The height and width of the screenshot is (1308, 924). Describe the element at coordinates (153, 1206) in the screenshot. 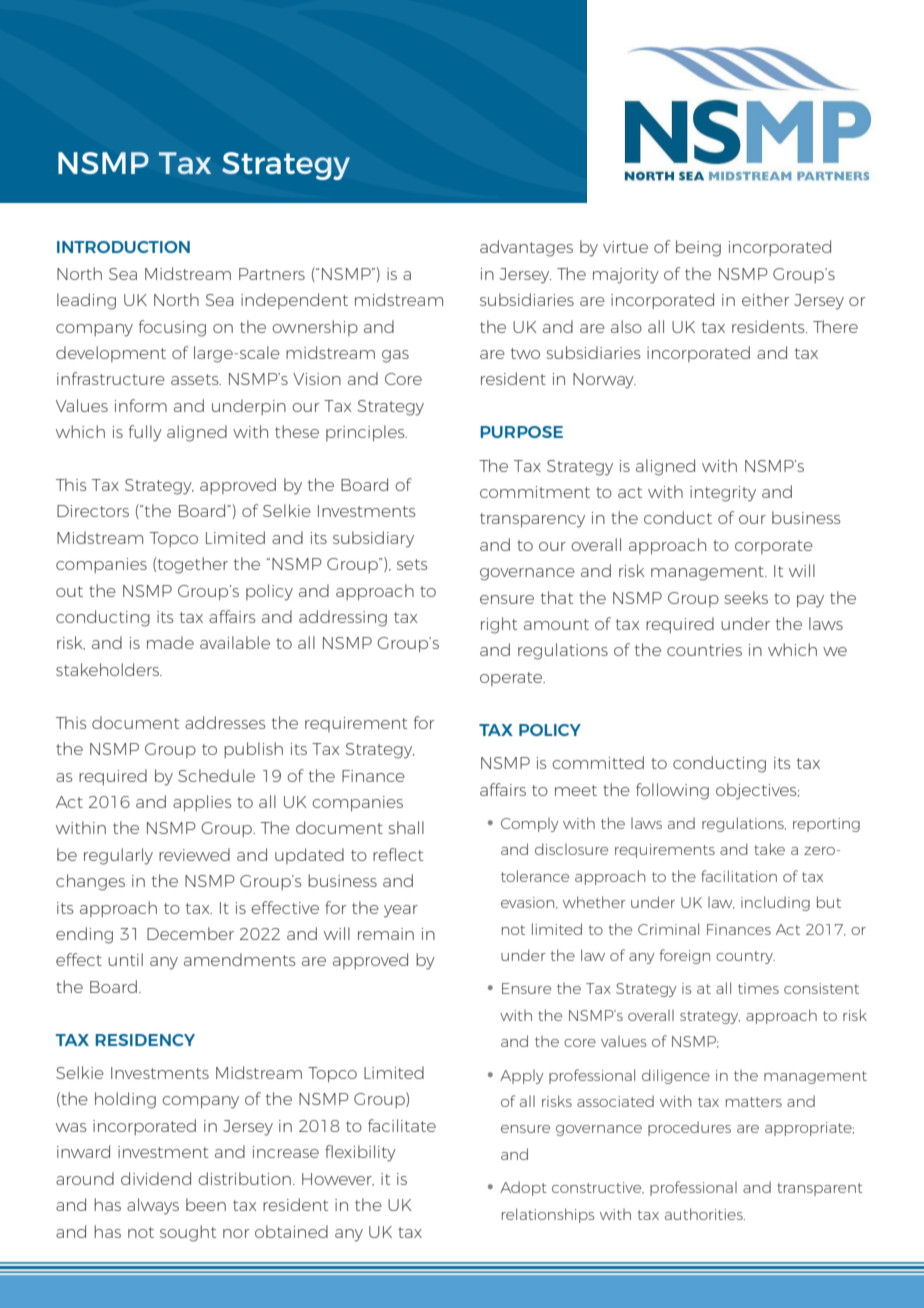

I see `always` at that location.
